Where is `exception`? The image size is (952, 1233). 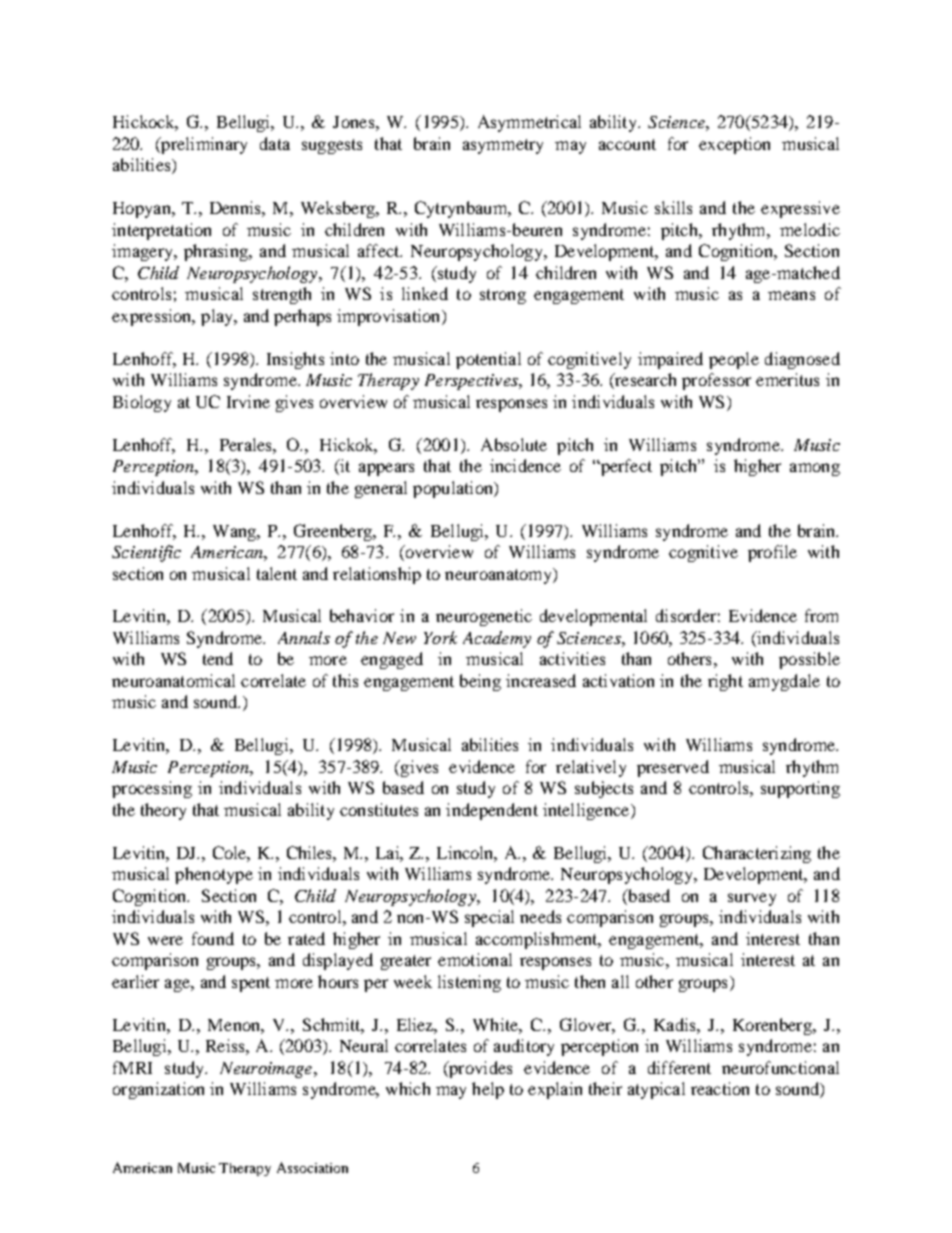 exception is located at coordinates (734, 145).
